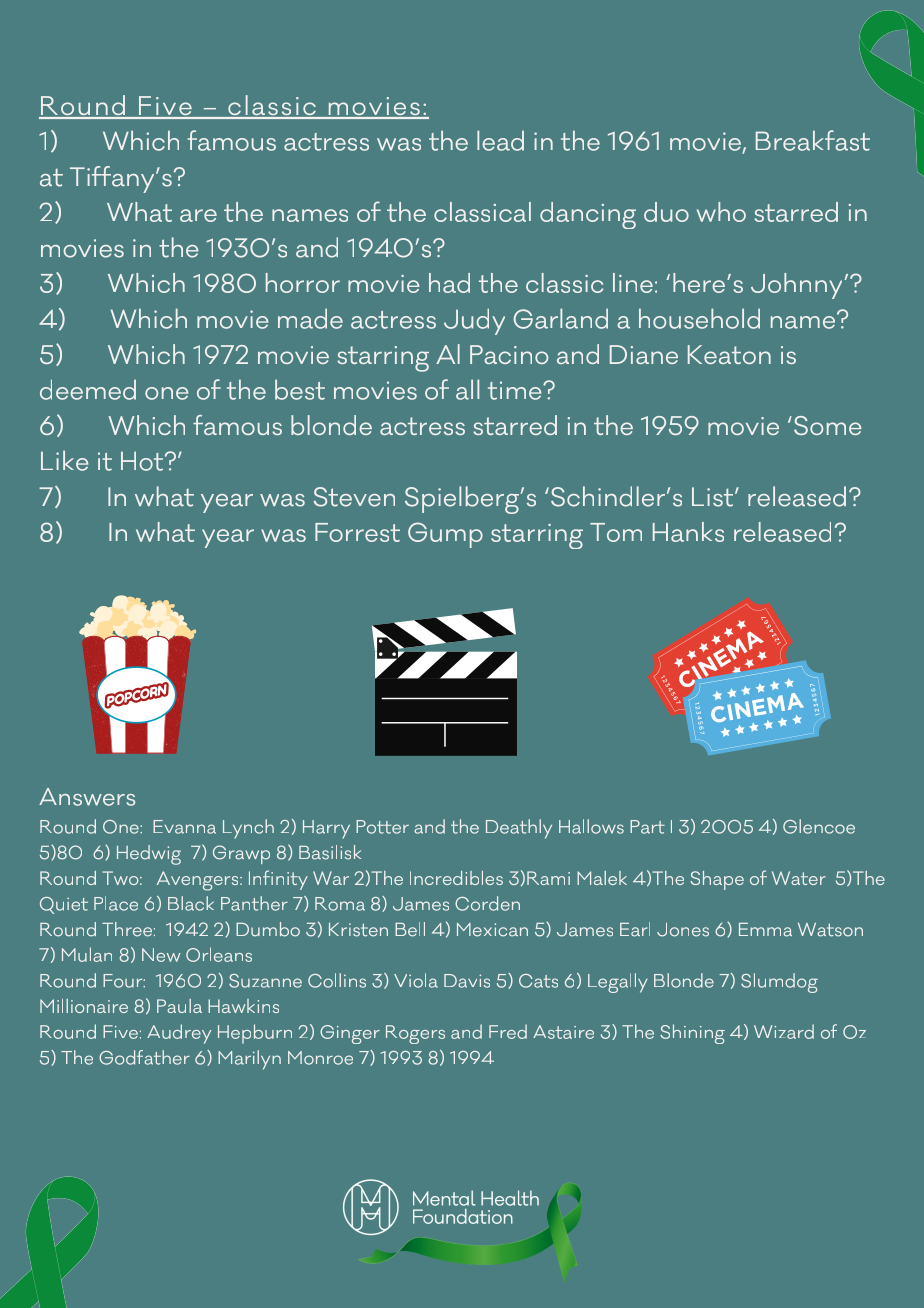 This screenshot has width=924, height=1308. Describe the element at coordinates (149, 855) in the screenshot. I see `Hedwig` at that location.
